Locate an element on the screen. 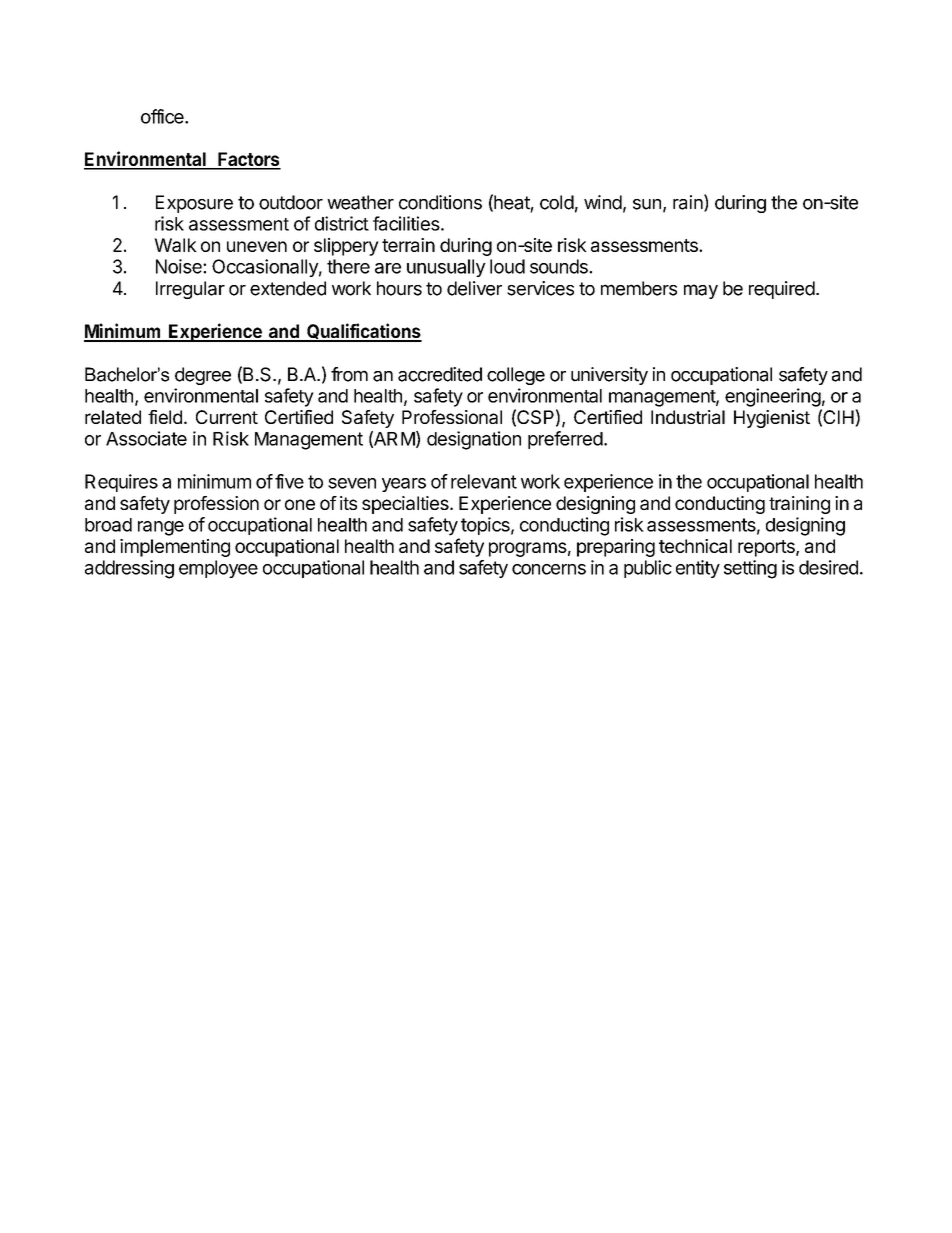 This screenshot has height=1233, width=952. office is located at coordinates (163, 116).
